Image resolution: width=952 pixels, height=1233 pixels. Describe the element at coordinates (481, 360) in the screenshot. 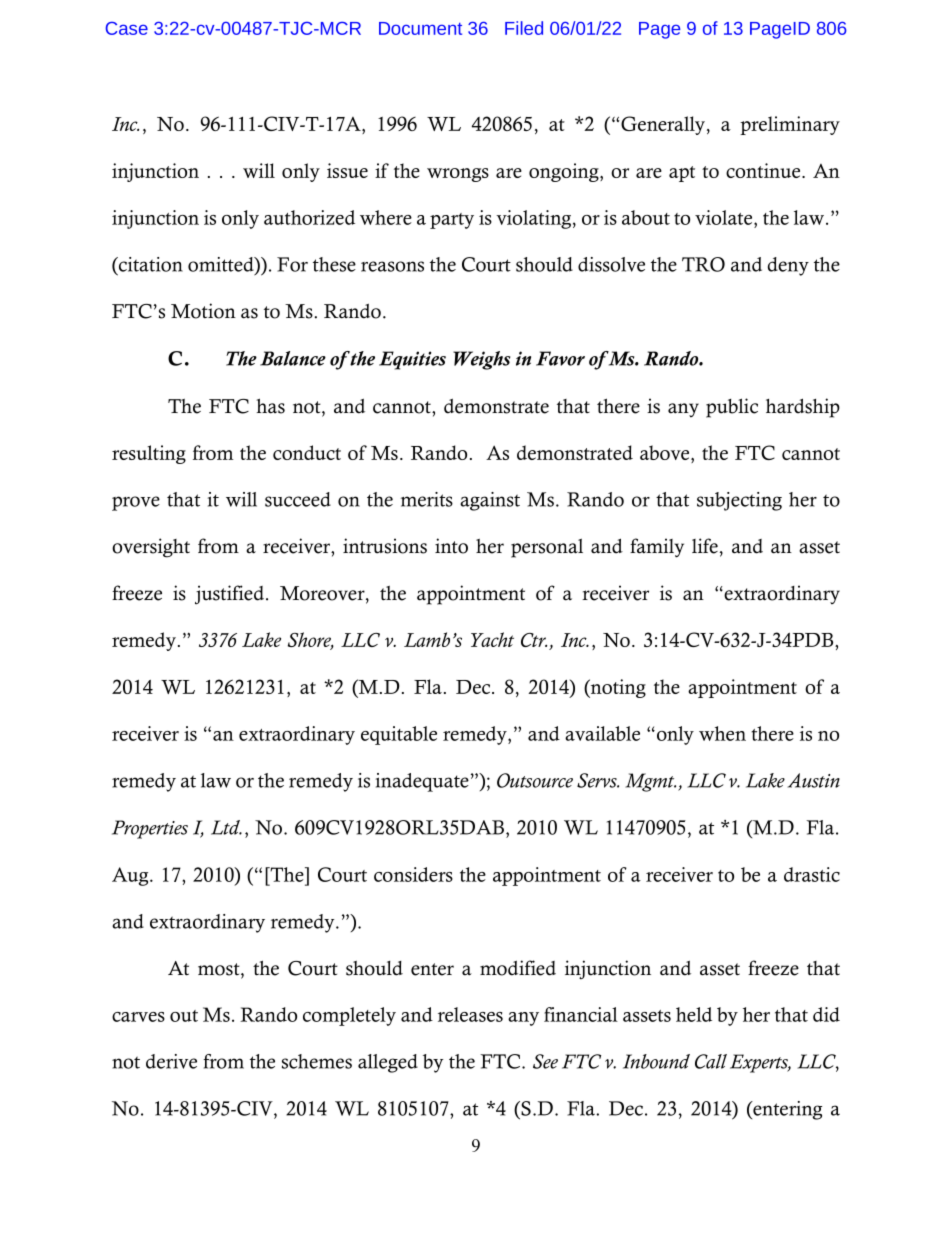

I see `Weighs` at that location.
